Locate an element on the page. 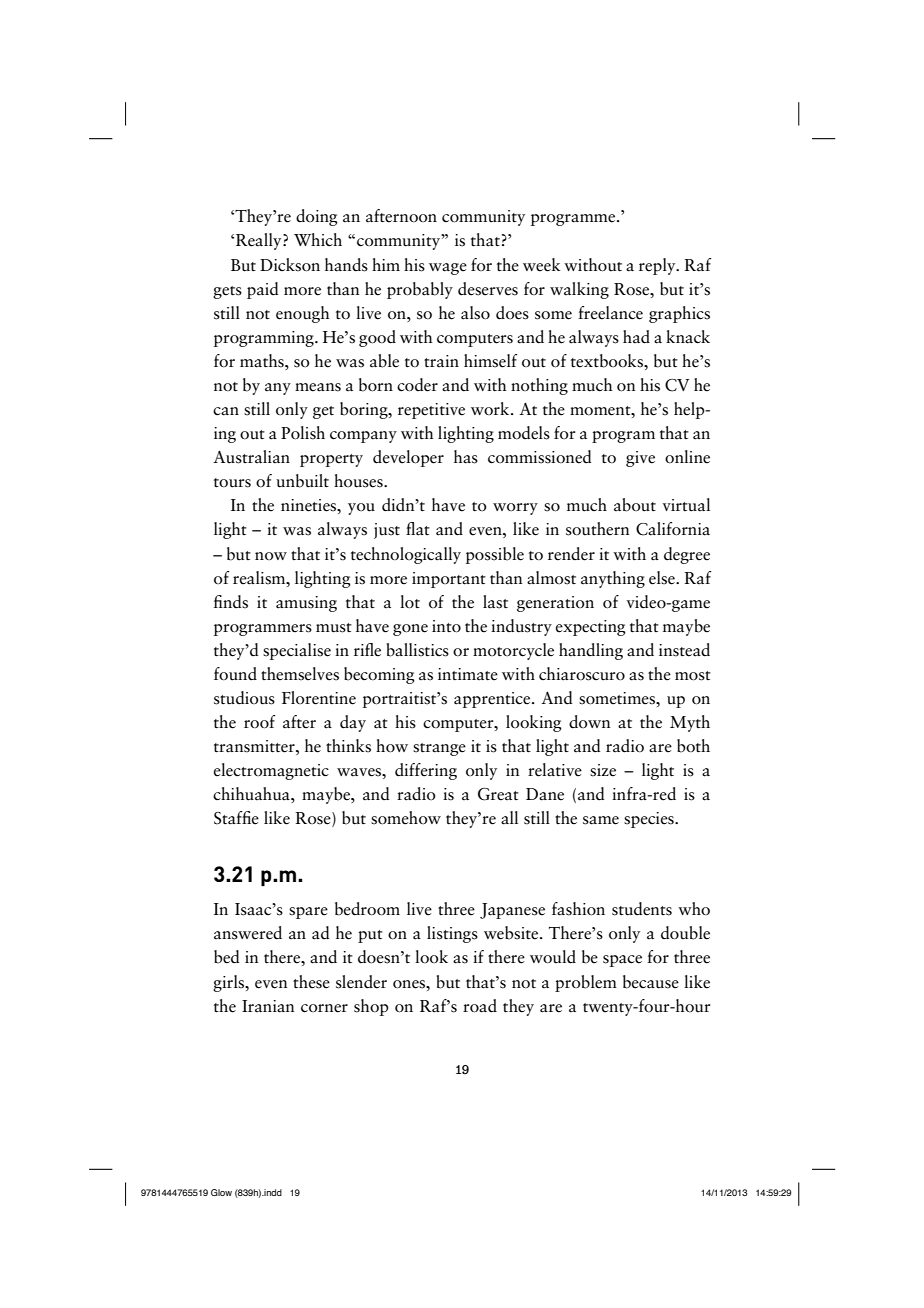  wage is located at coordinates (448, 269).
